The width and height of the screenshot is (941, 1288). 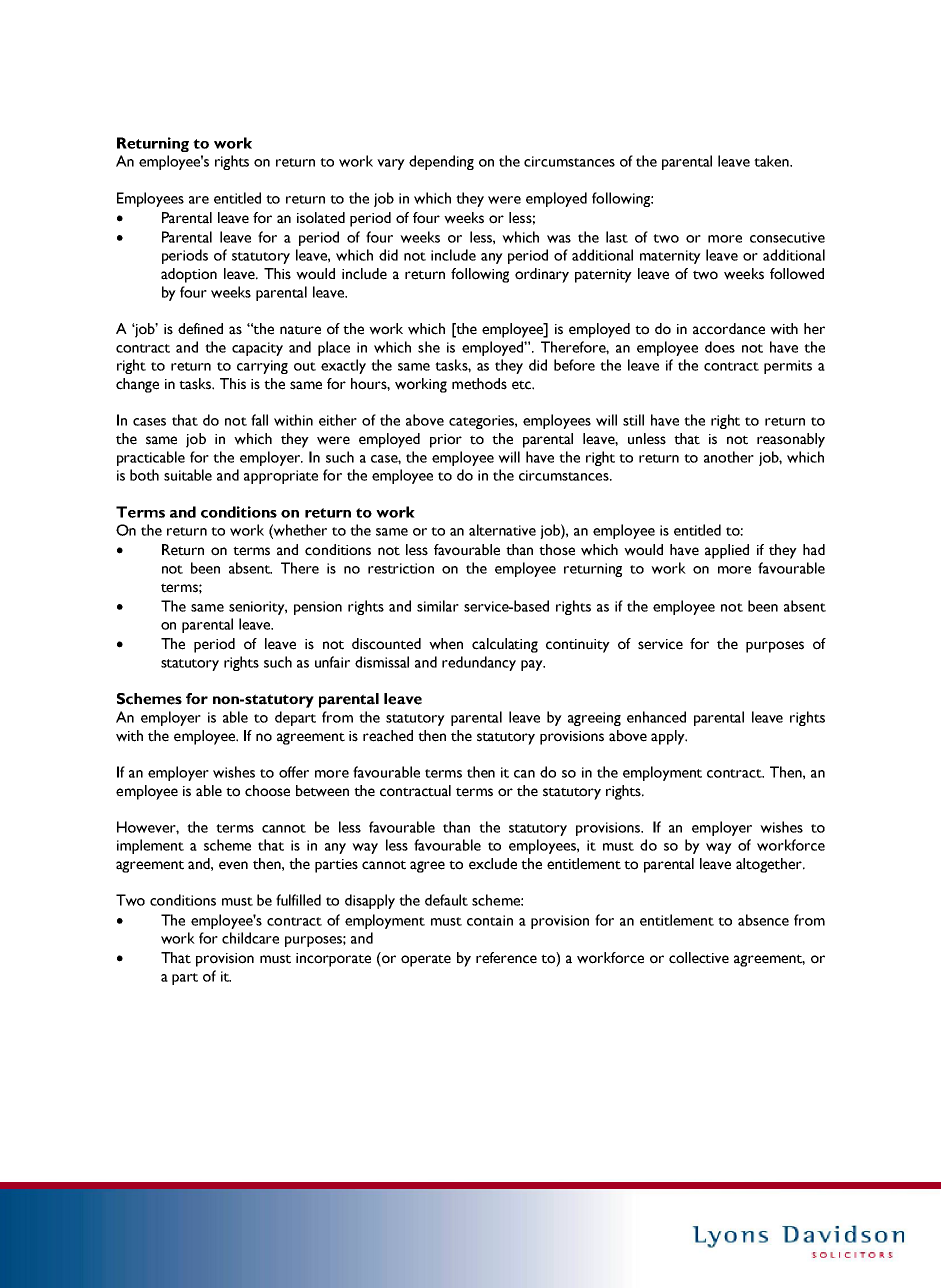 I want to click on defined, so click(x=200, y=329).
